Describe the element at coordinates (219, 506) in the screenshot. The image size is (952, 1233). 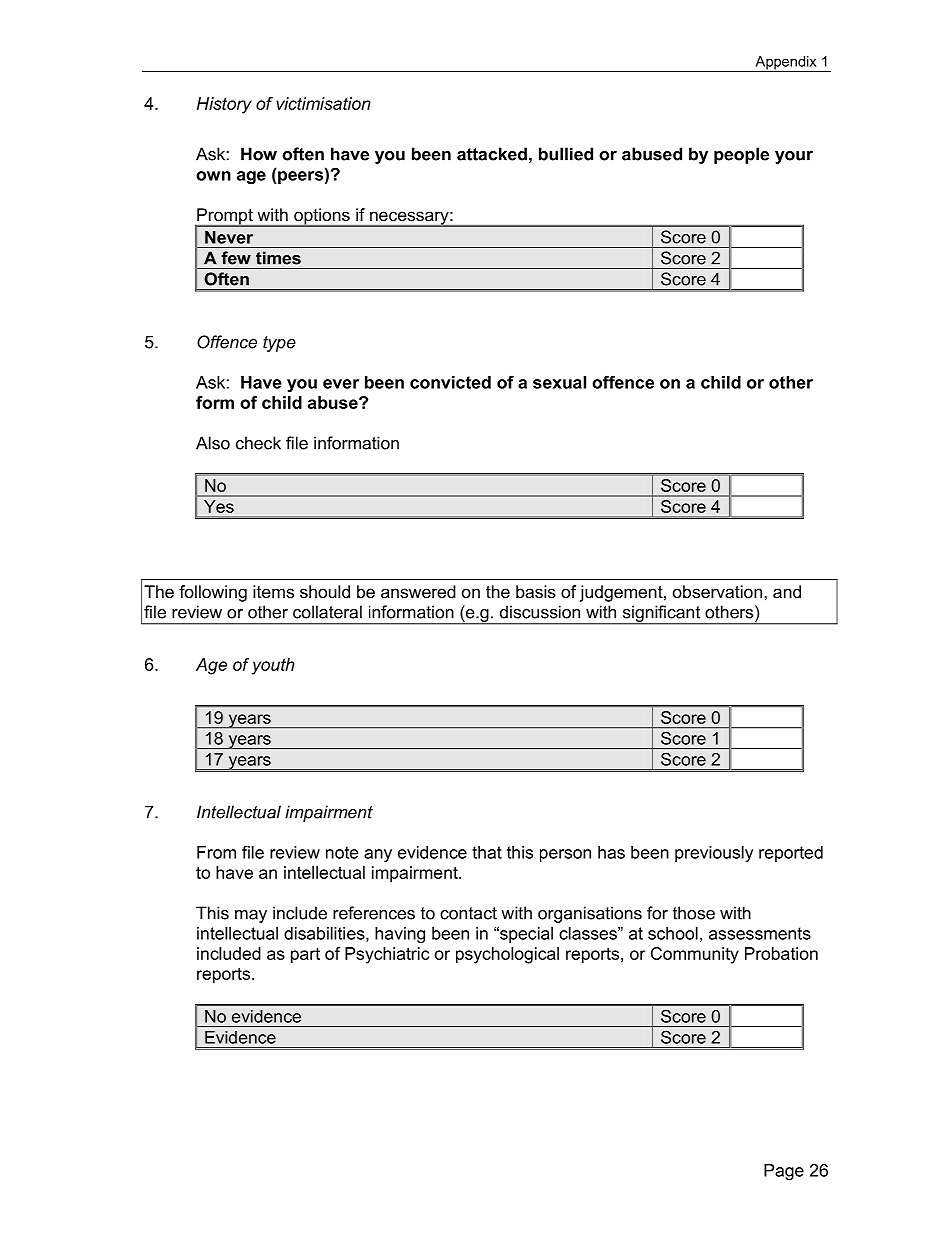
I see `Yes` at that location.
